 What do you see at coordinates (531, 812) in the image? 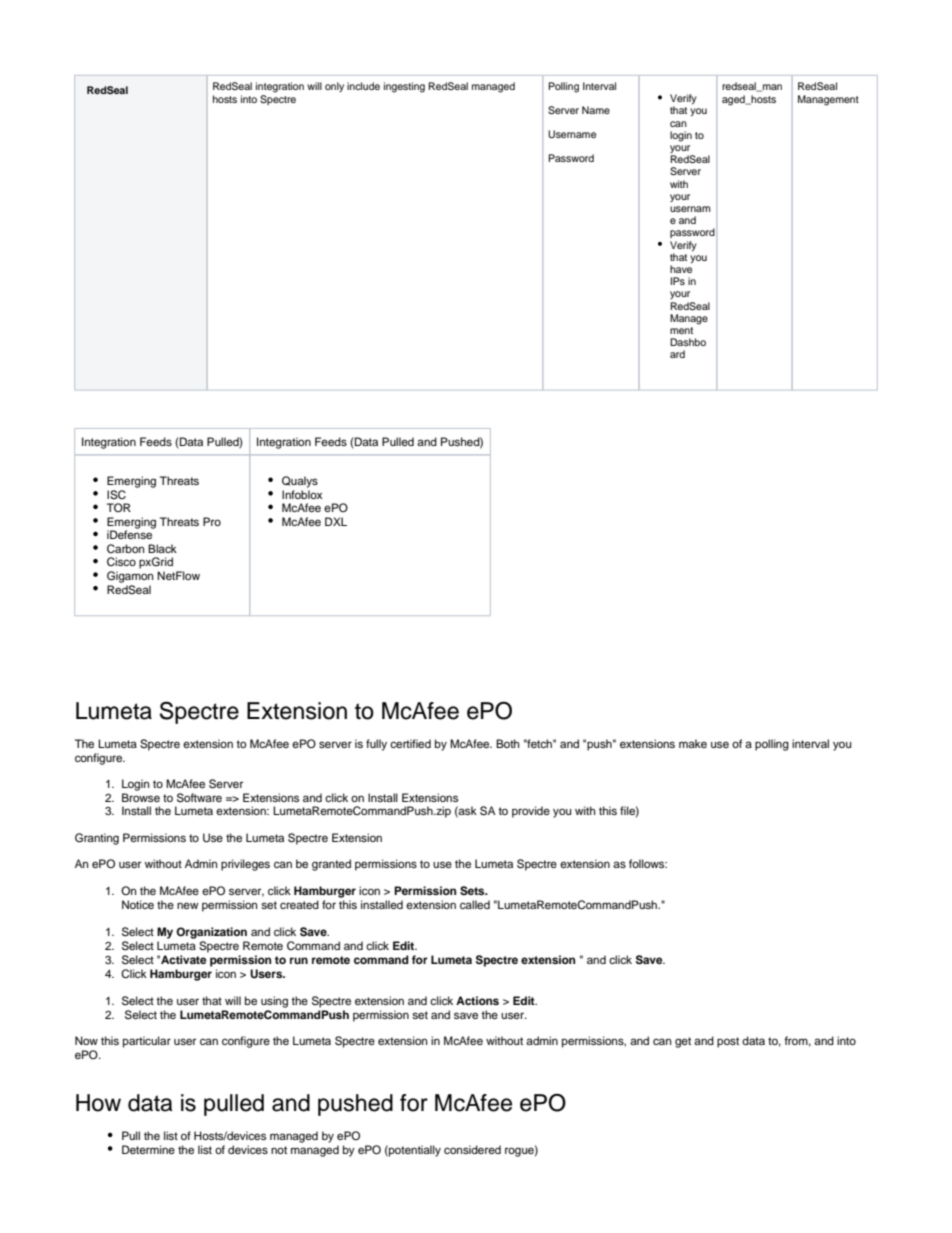
I see `provide` at bounding box center [531, 812].
